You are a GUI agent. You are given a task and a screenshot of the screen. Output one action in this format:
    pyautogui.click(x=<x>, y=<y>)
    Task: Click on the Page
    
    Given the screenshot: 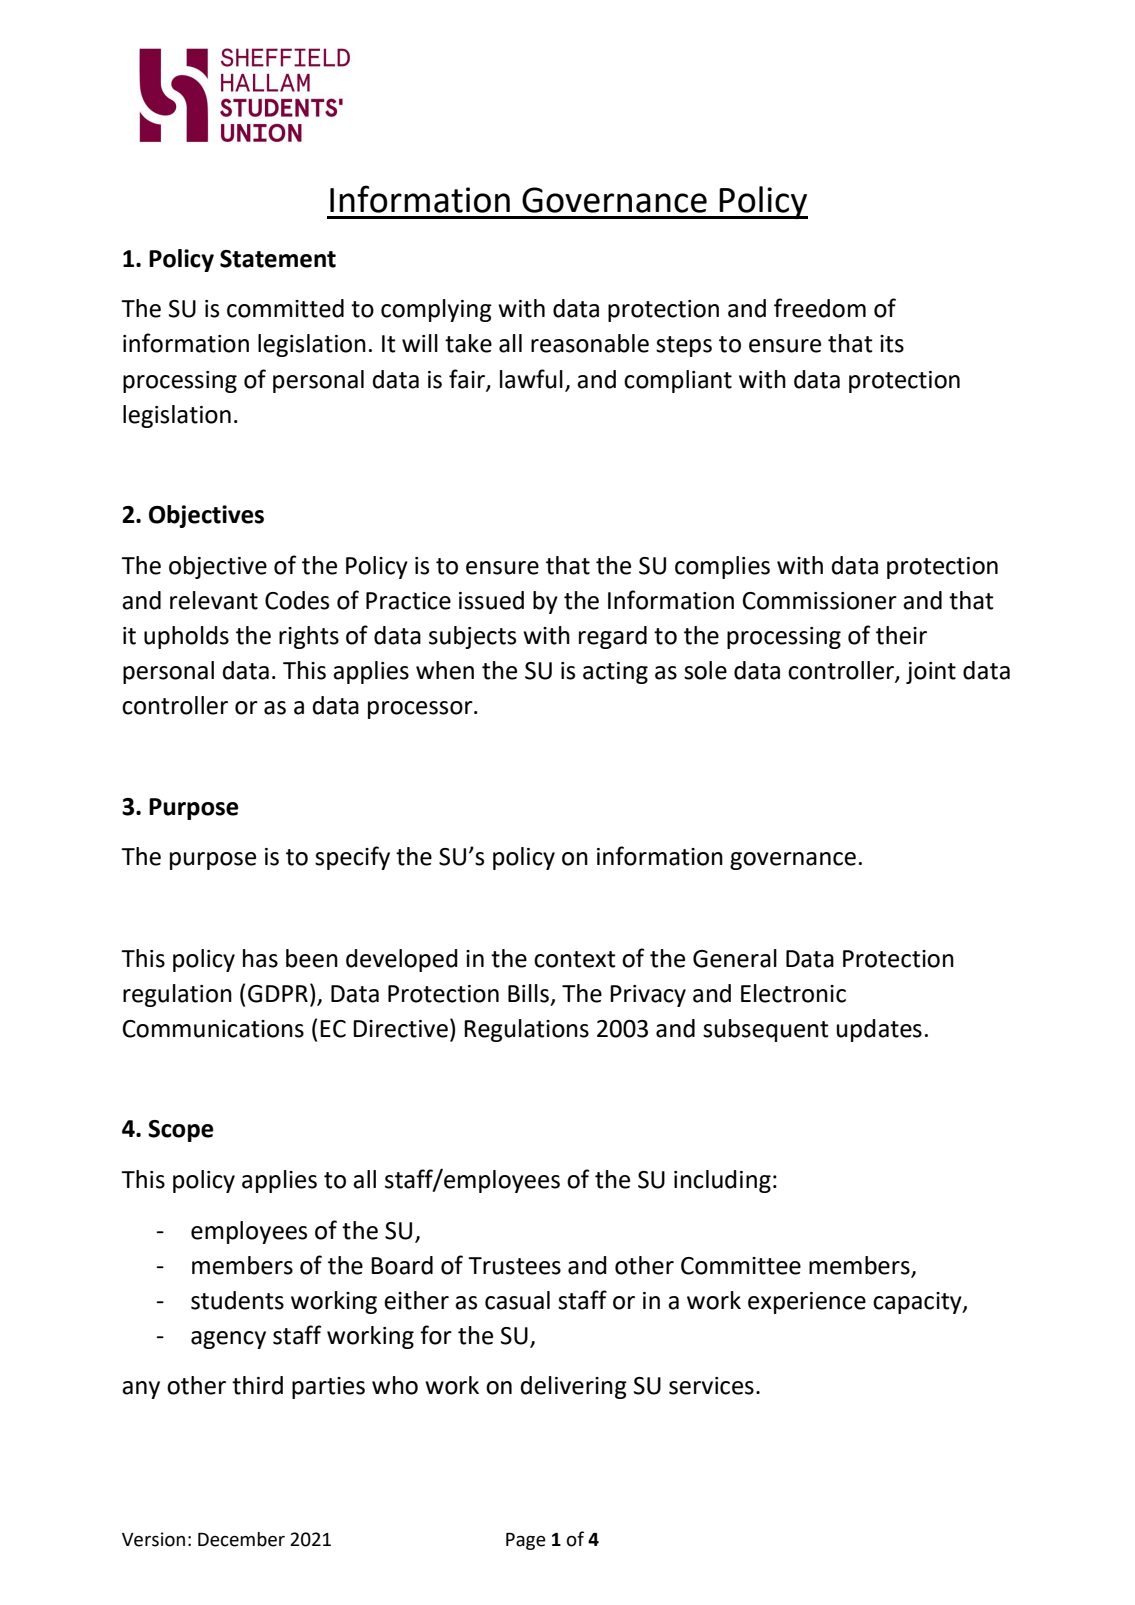 What is the action you would take?
    pyautogui.click(x=526, y=1541)
